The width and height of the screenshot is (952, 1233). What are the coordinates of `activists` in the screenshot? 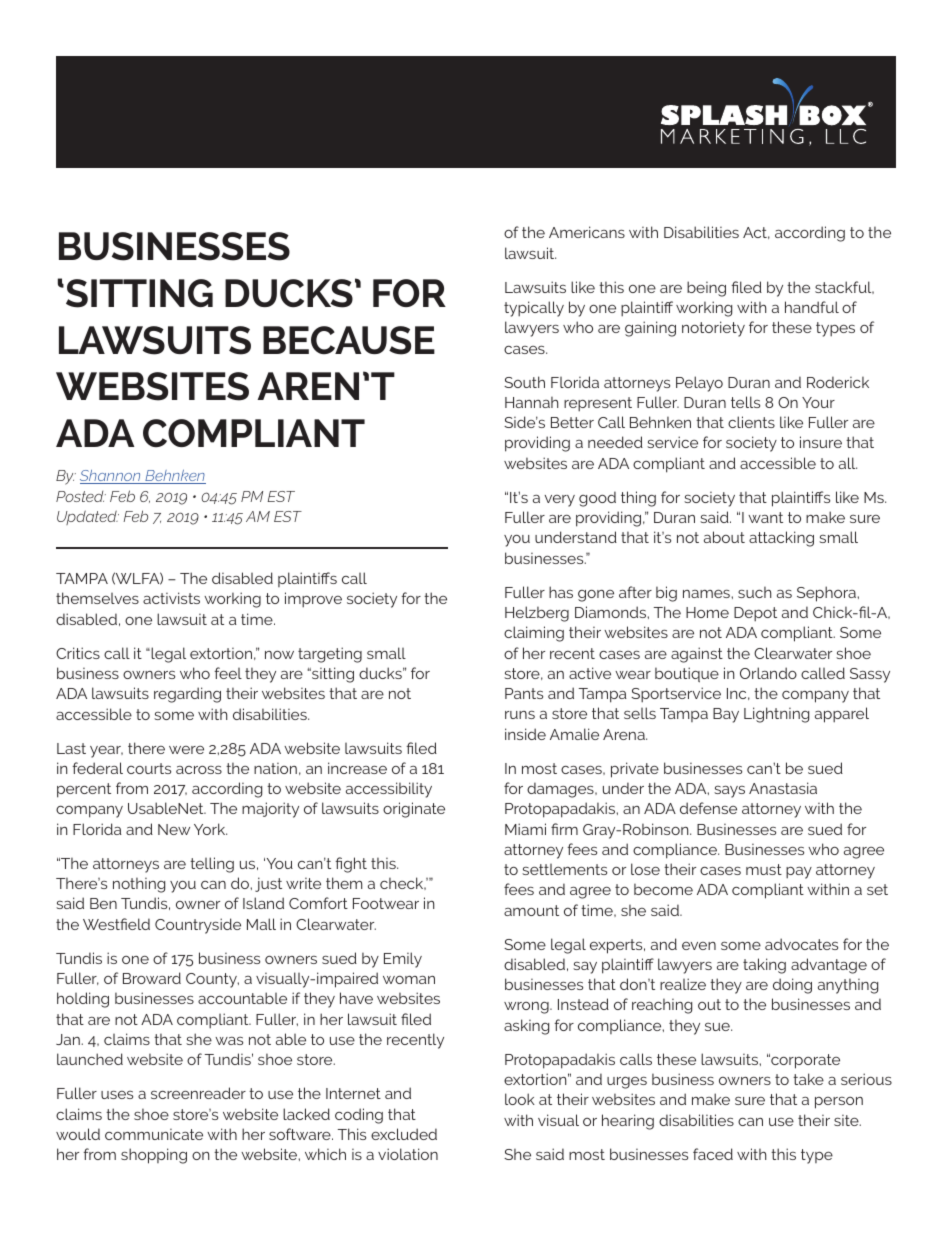 It's located at (171, 598).
